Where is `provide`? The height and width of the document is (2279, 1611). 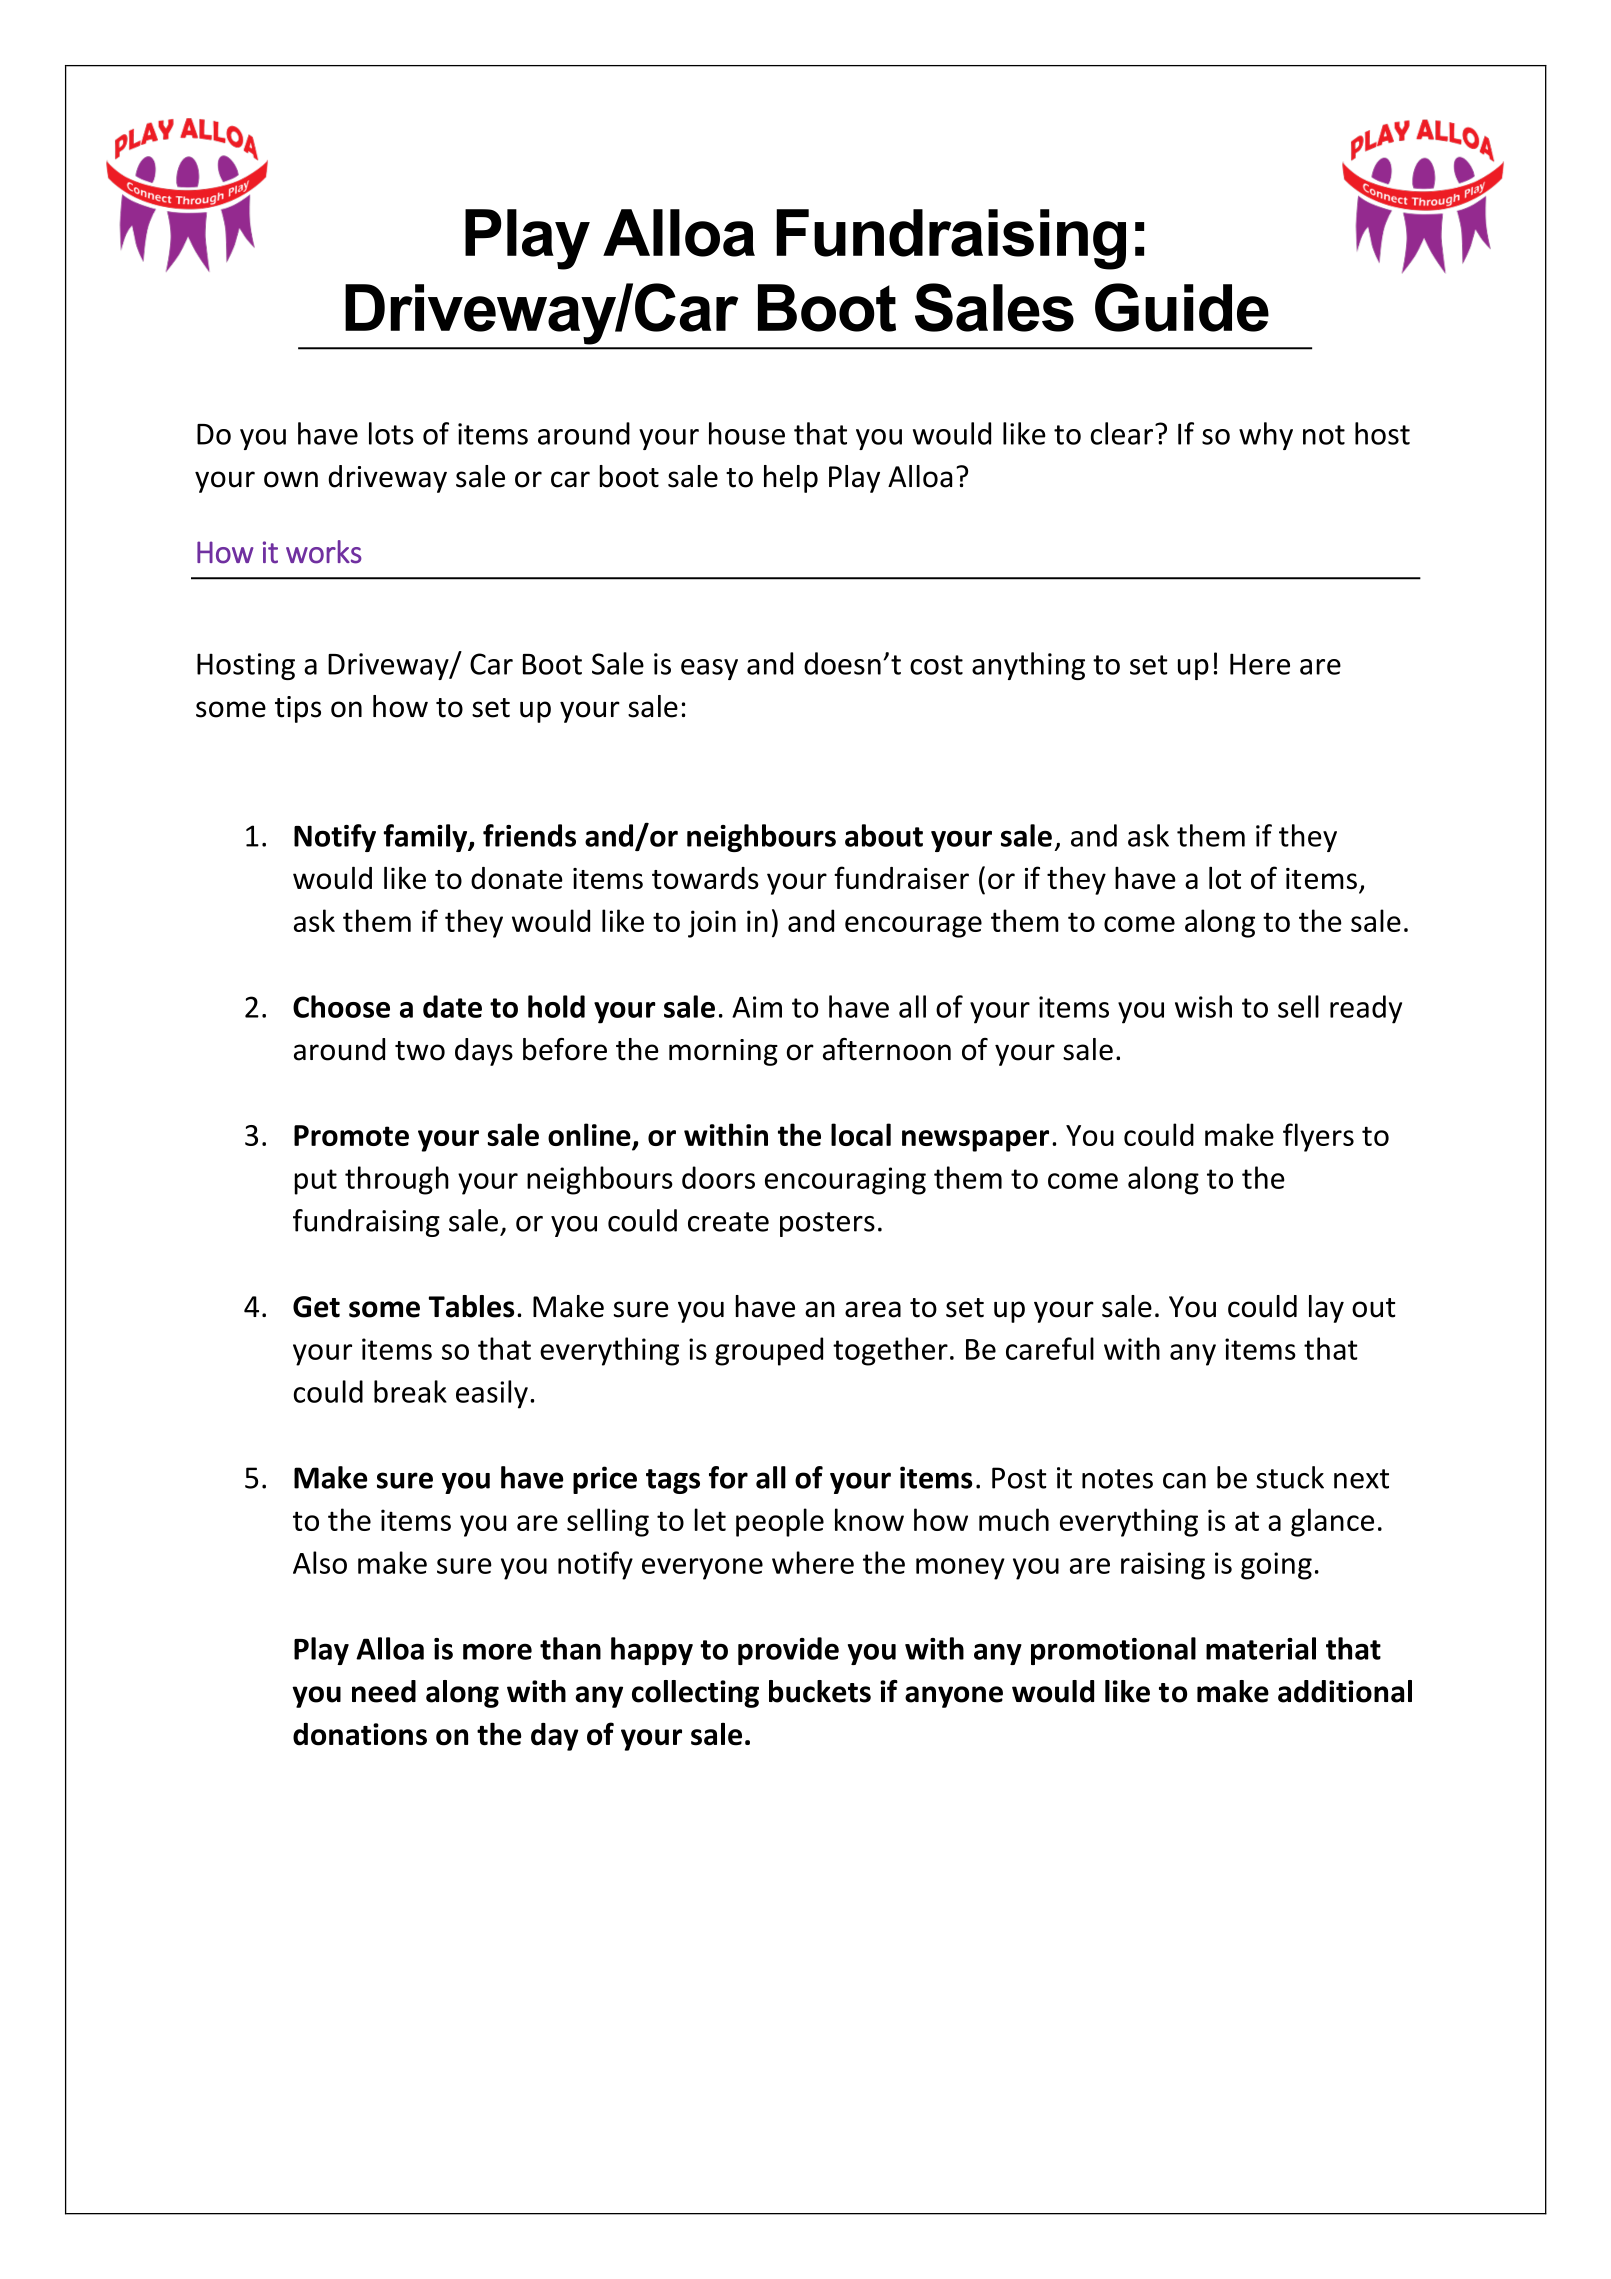 provide is located at coordinates (788, 1651).
